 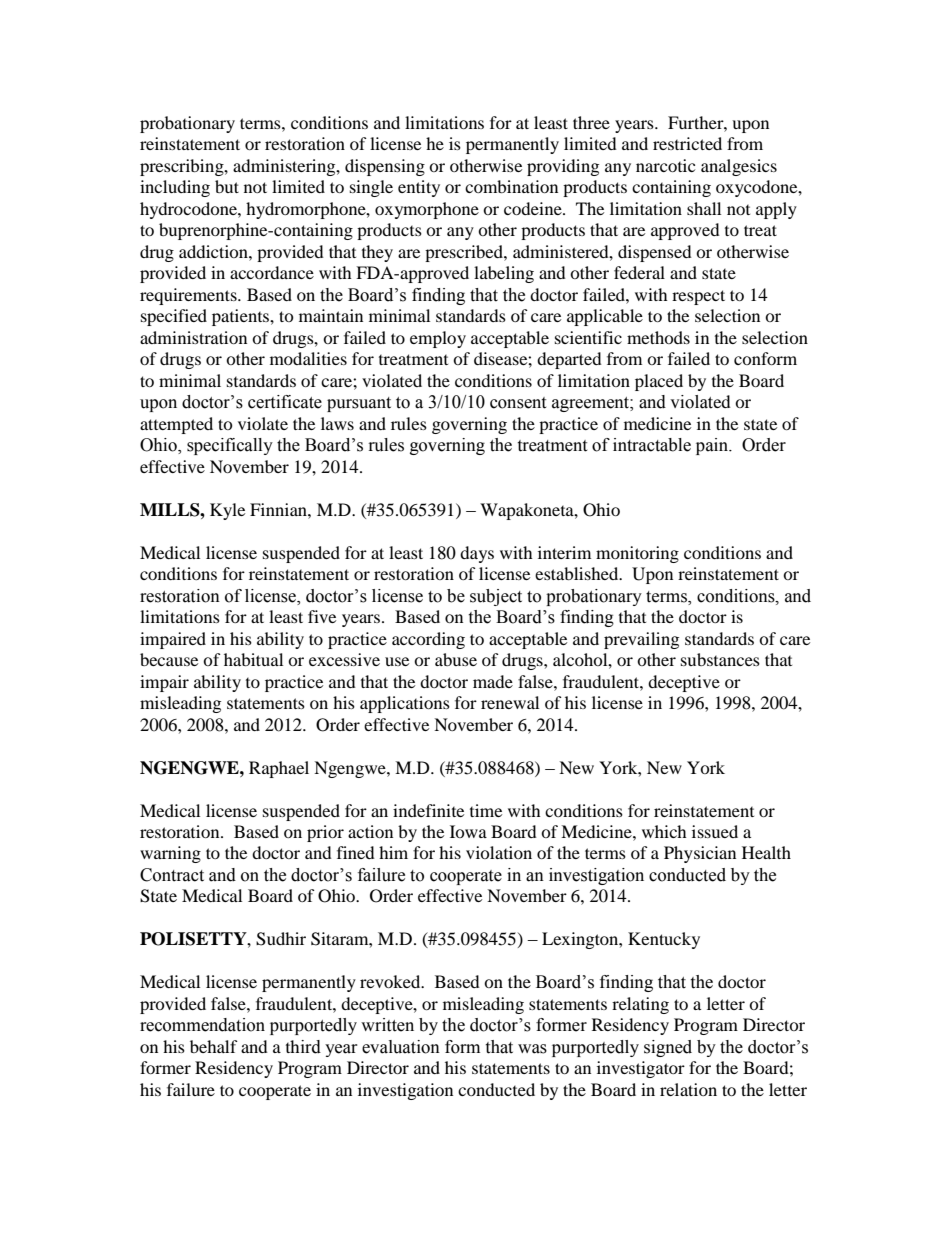 I want to click on Raphael, so click(x=279, y=769).
